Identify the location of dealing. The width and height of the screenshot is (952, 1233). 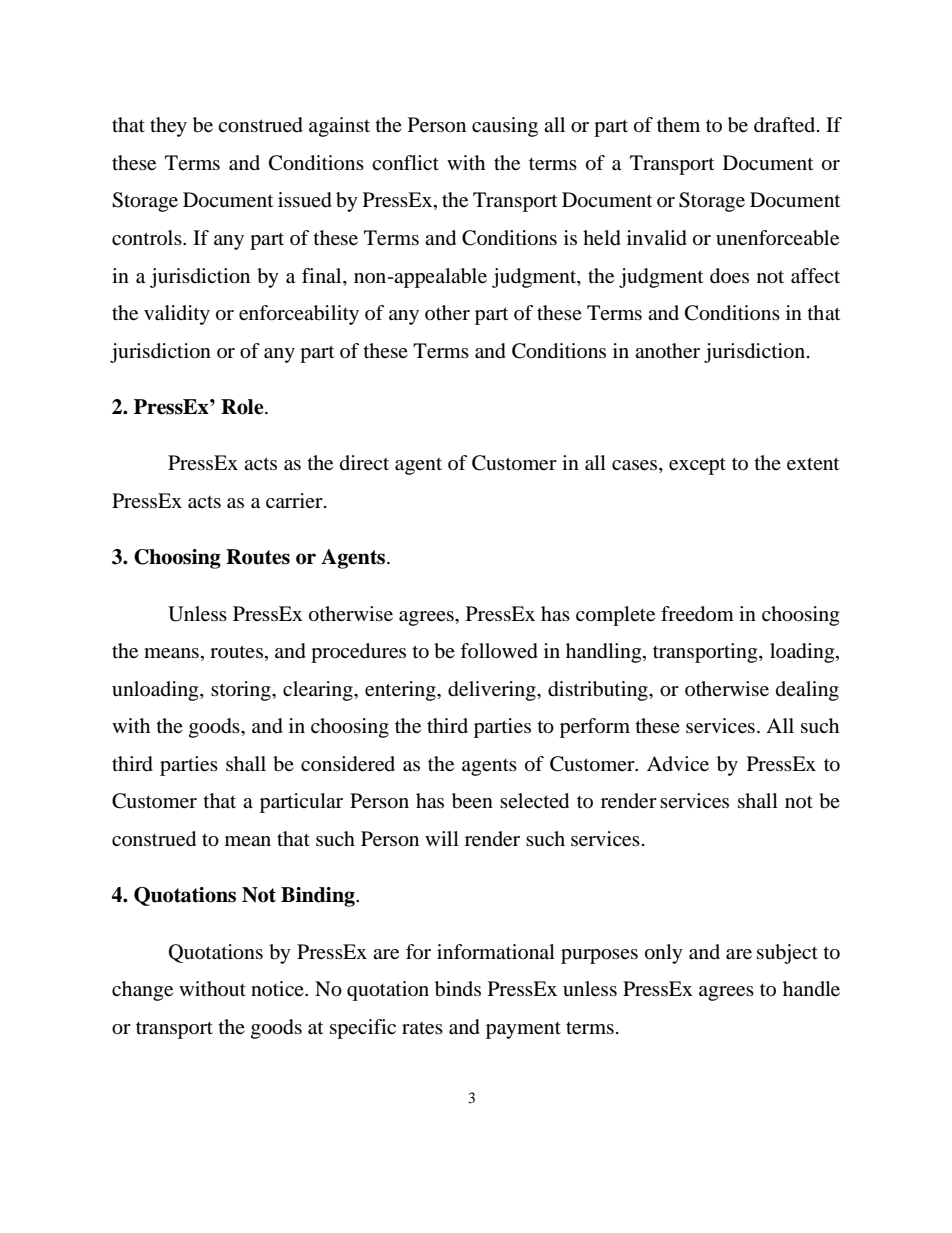
(807, 691).
